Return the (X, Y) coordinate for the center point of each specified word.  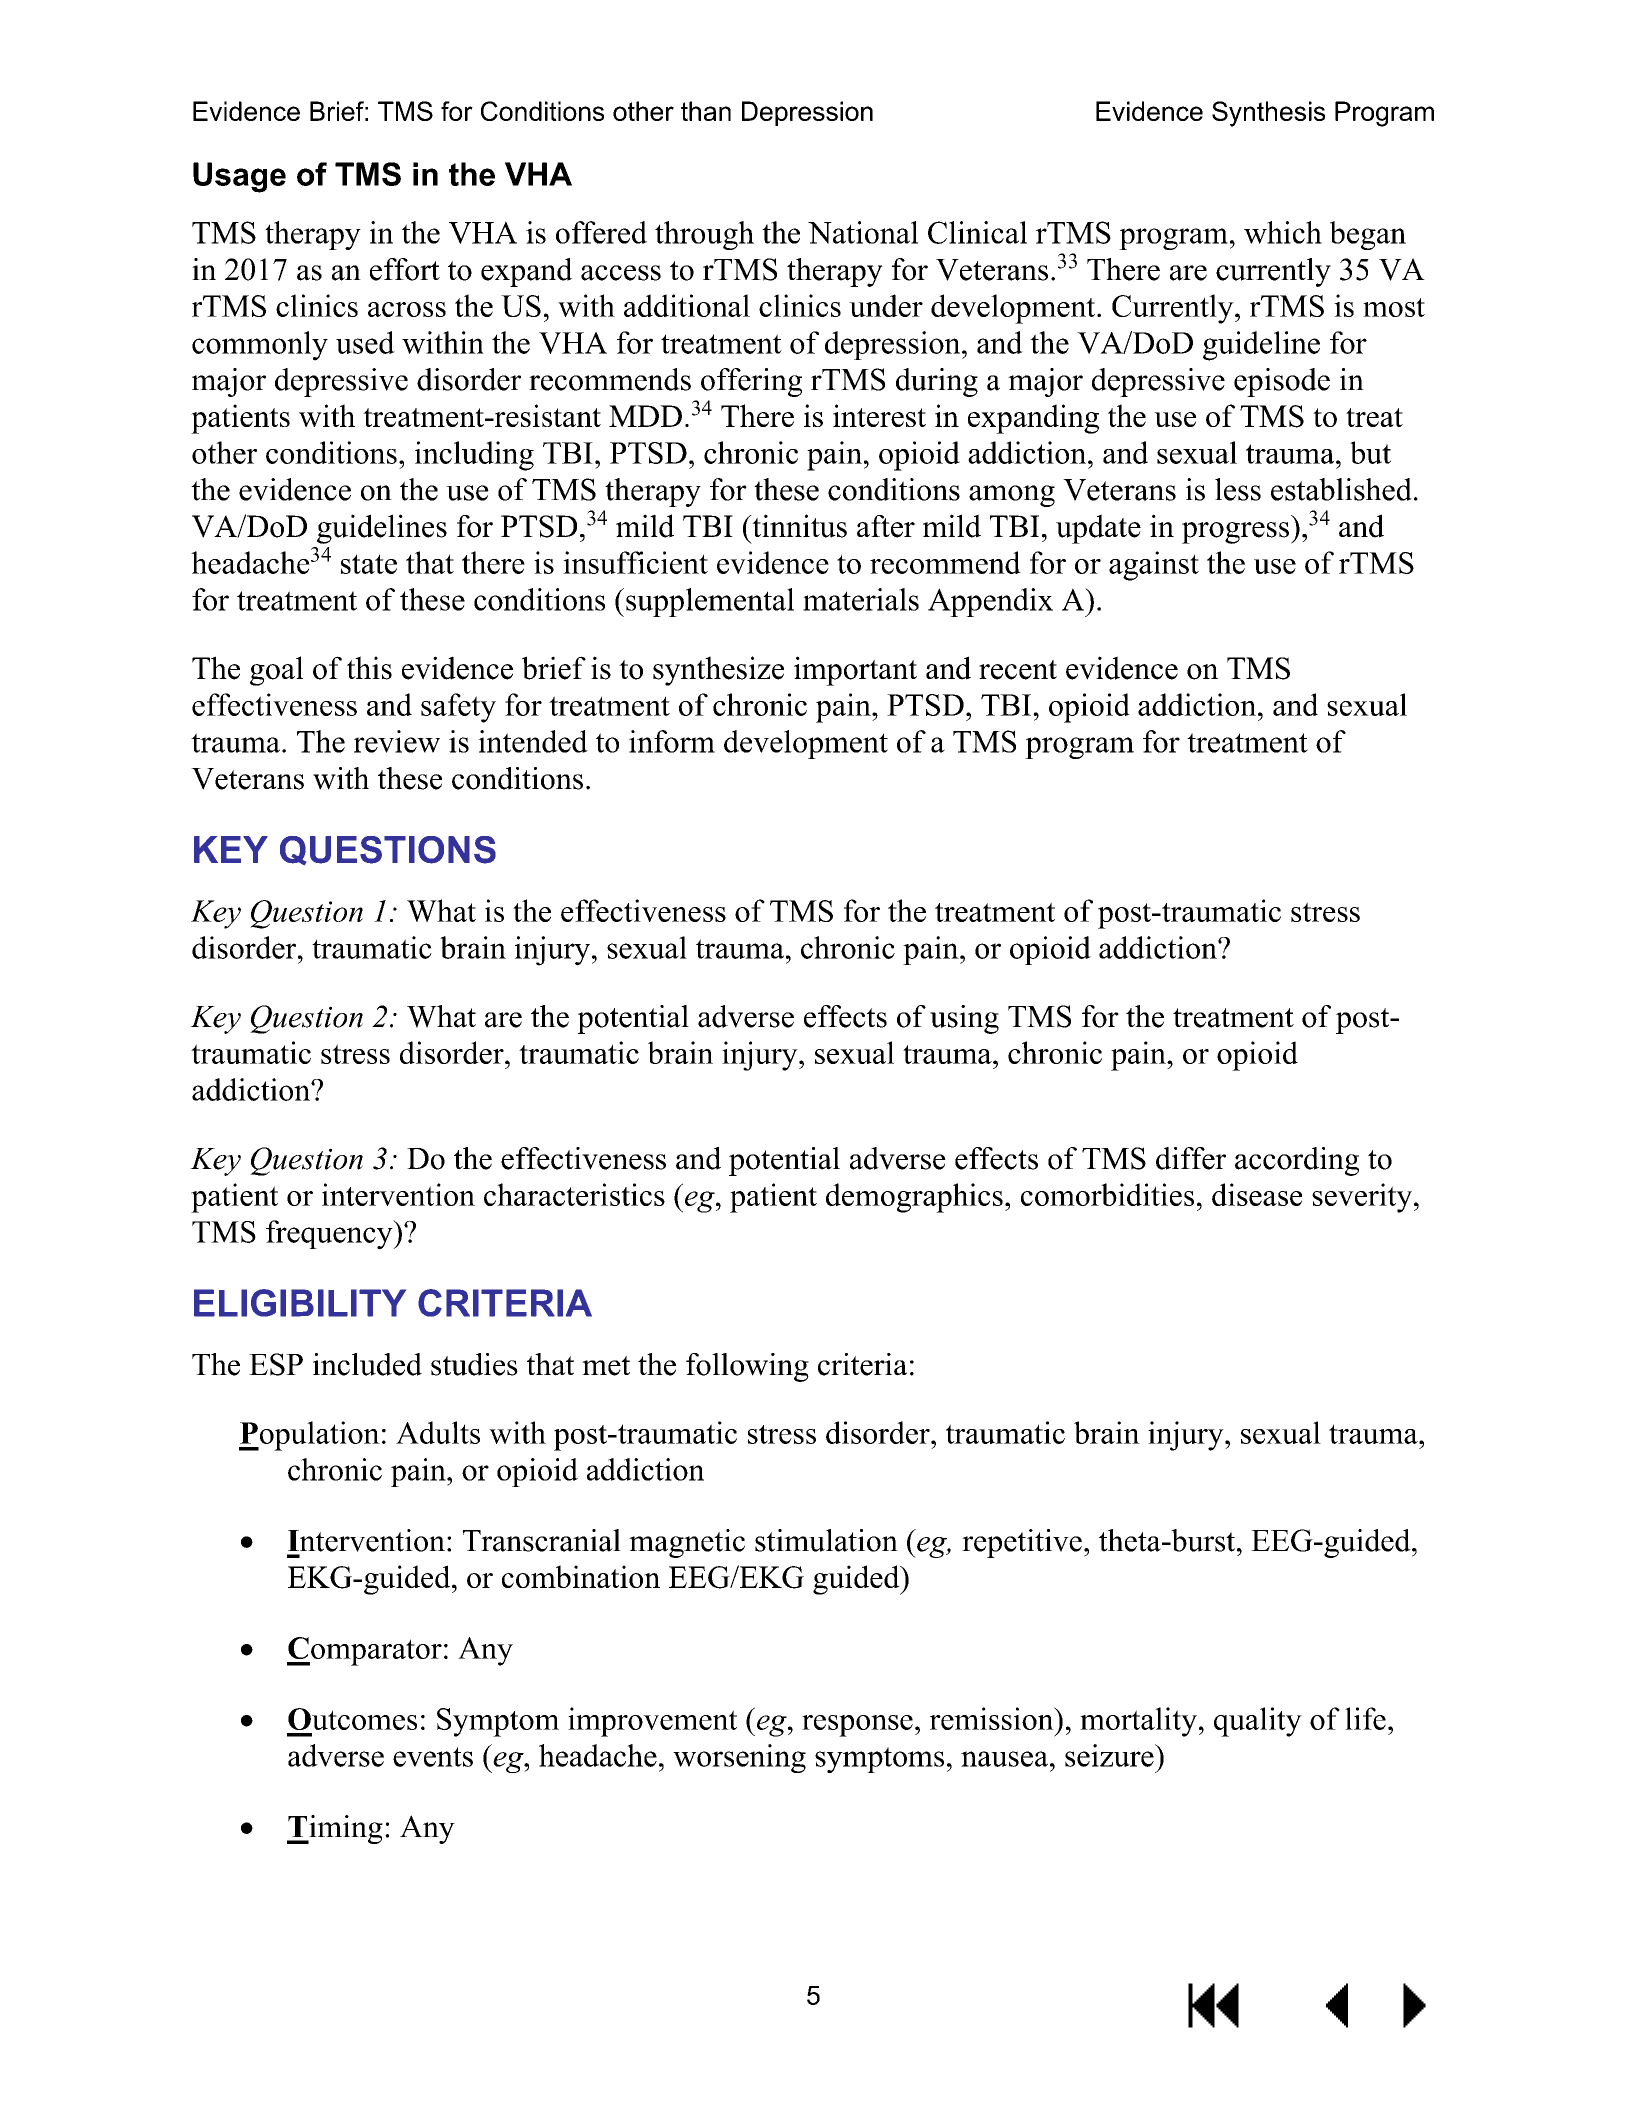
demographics (914, 1198)
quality (1258, 1722)
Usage (239, 177)
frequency (330, 1235)
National (863, 232)
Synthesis (1268, 114)
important (855, 671)
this (369, 668)
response (857, 1726)
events (433, 1757)
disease (1257, 1194)
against (1154, 566)
